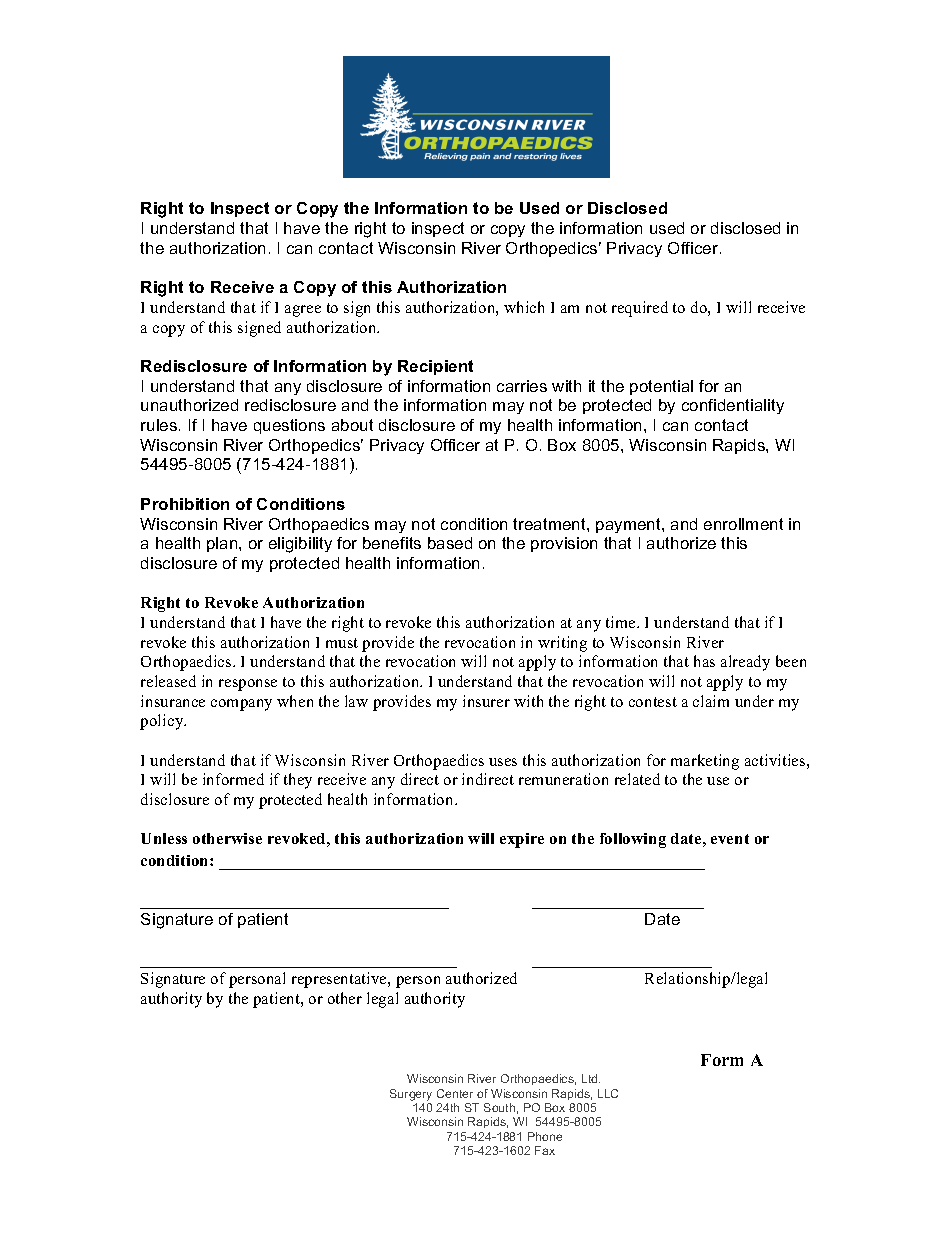 This document has height=1233, width=952. I want to click on which, so click(524, 307).
